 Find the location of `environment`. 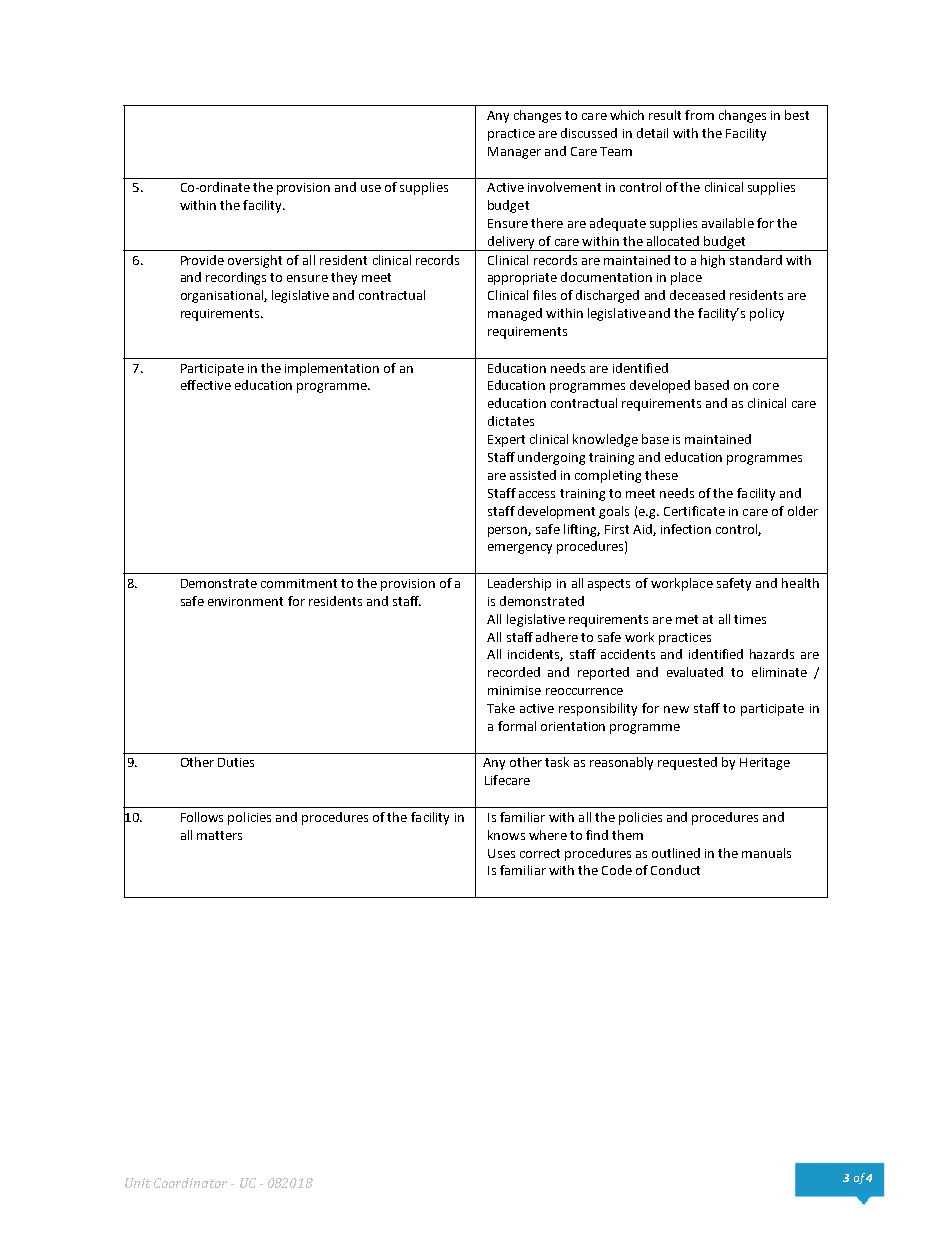

environment is located at coordinates (245, 601).
